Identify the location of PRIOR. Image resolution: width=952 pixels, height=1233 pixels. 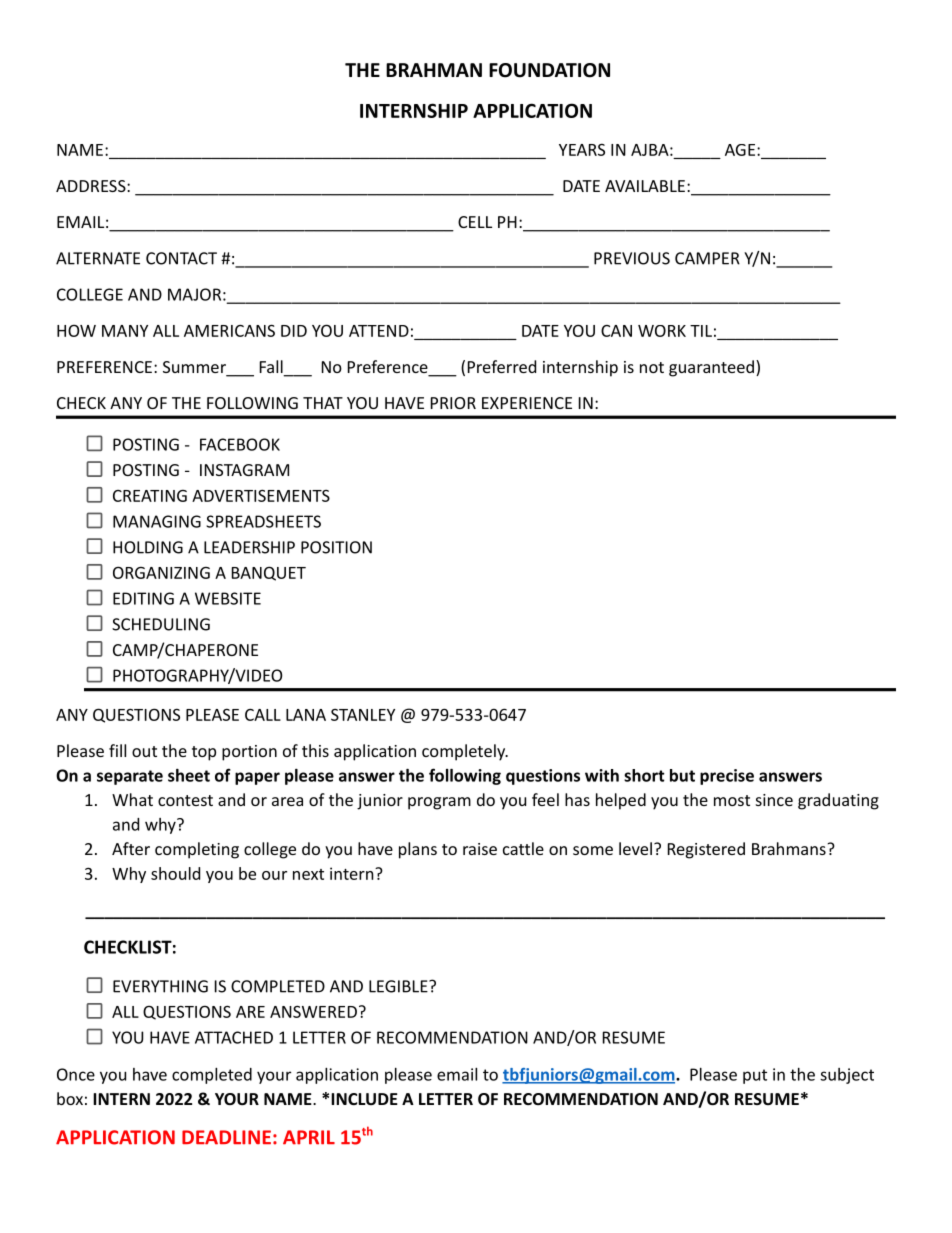
(453, 403).
